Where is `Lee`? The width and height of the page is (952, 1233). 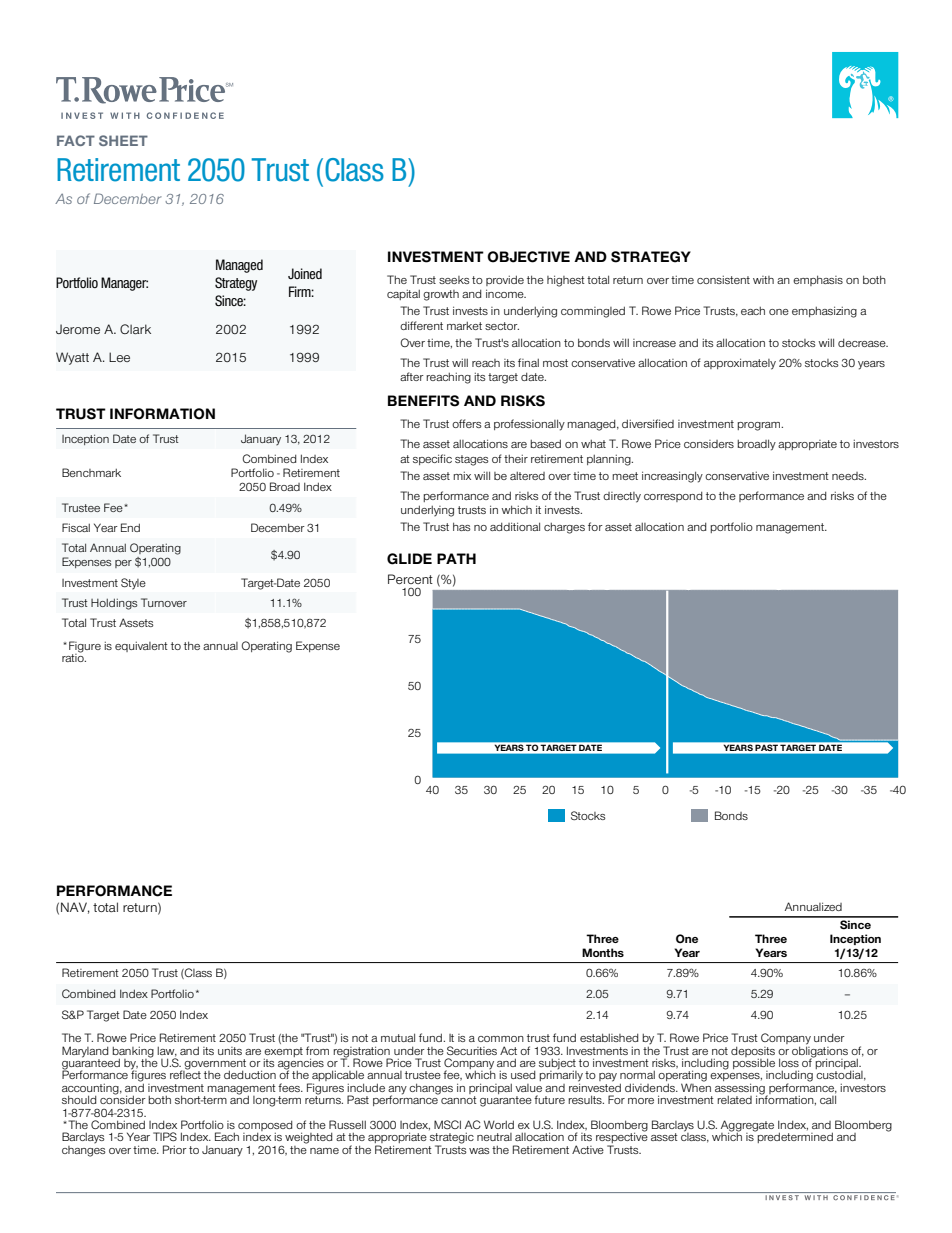
Lee is located at coordinates (119, 357).
